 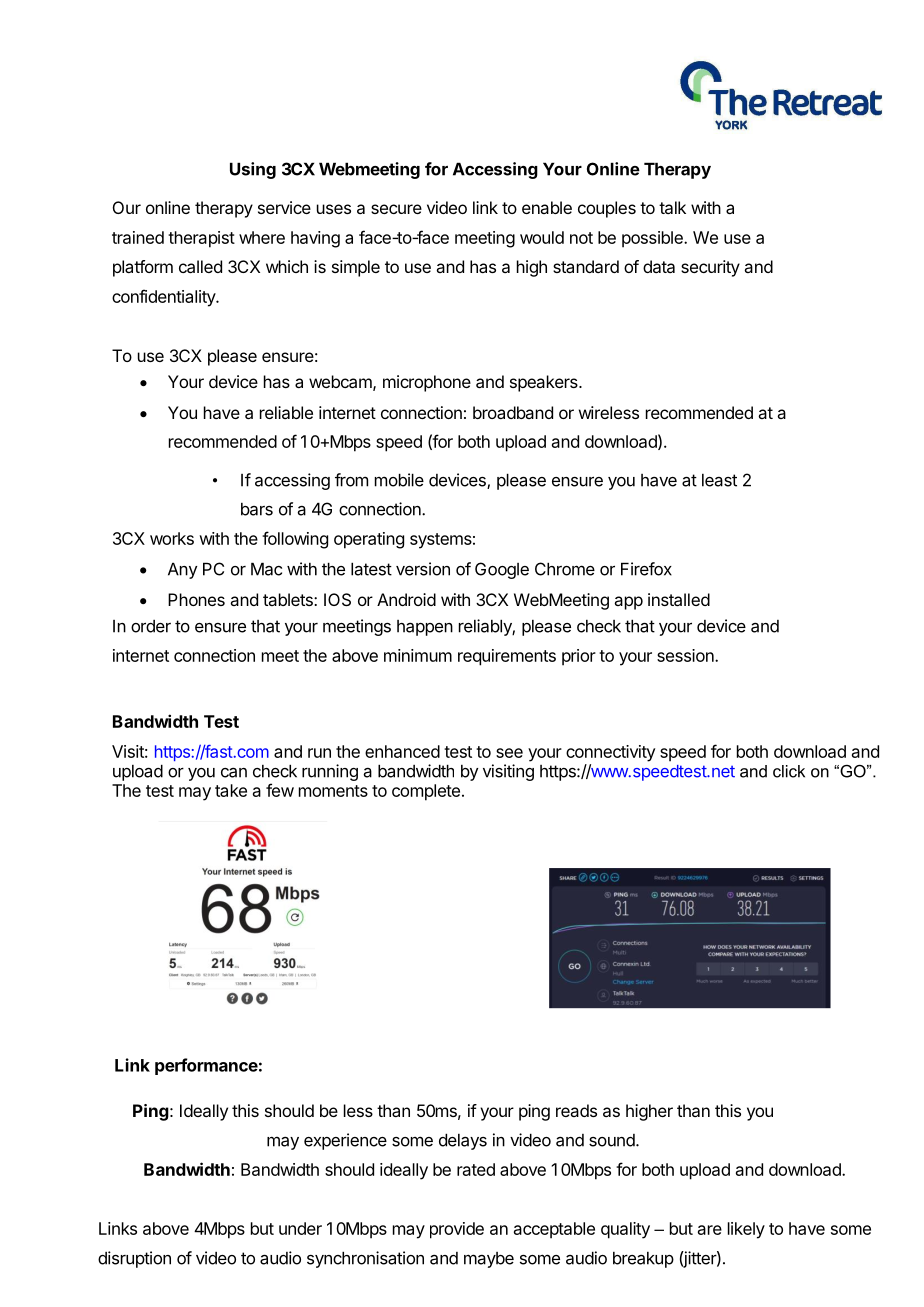 What do you see at coordinates (672, 207) in the document?
I see `talk` at bounding box center [672, 207].
